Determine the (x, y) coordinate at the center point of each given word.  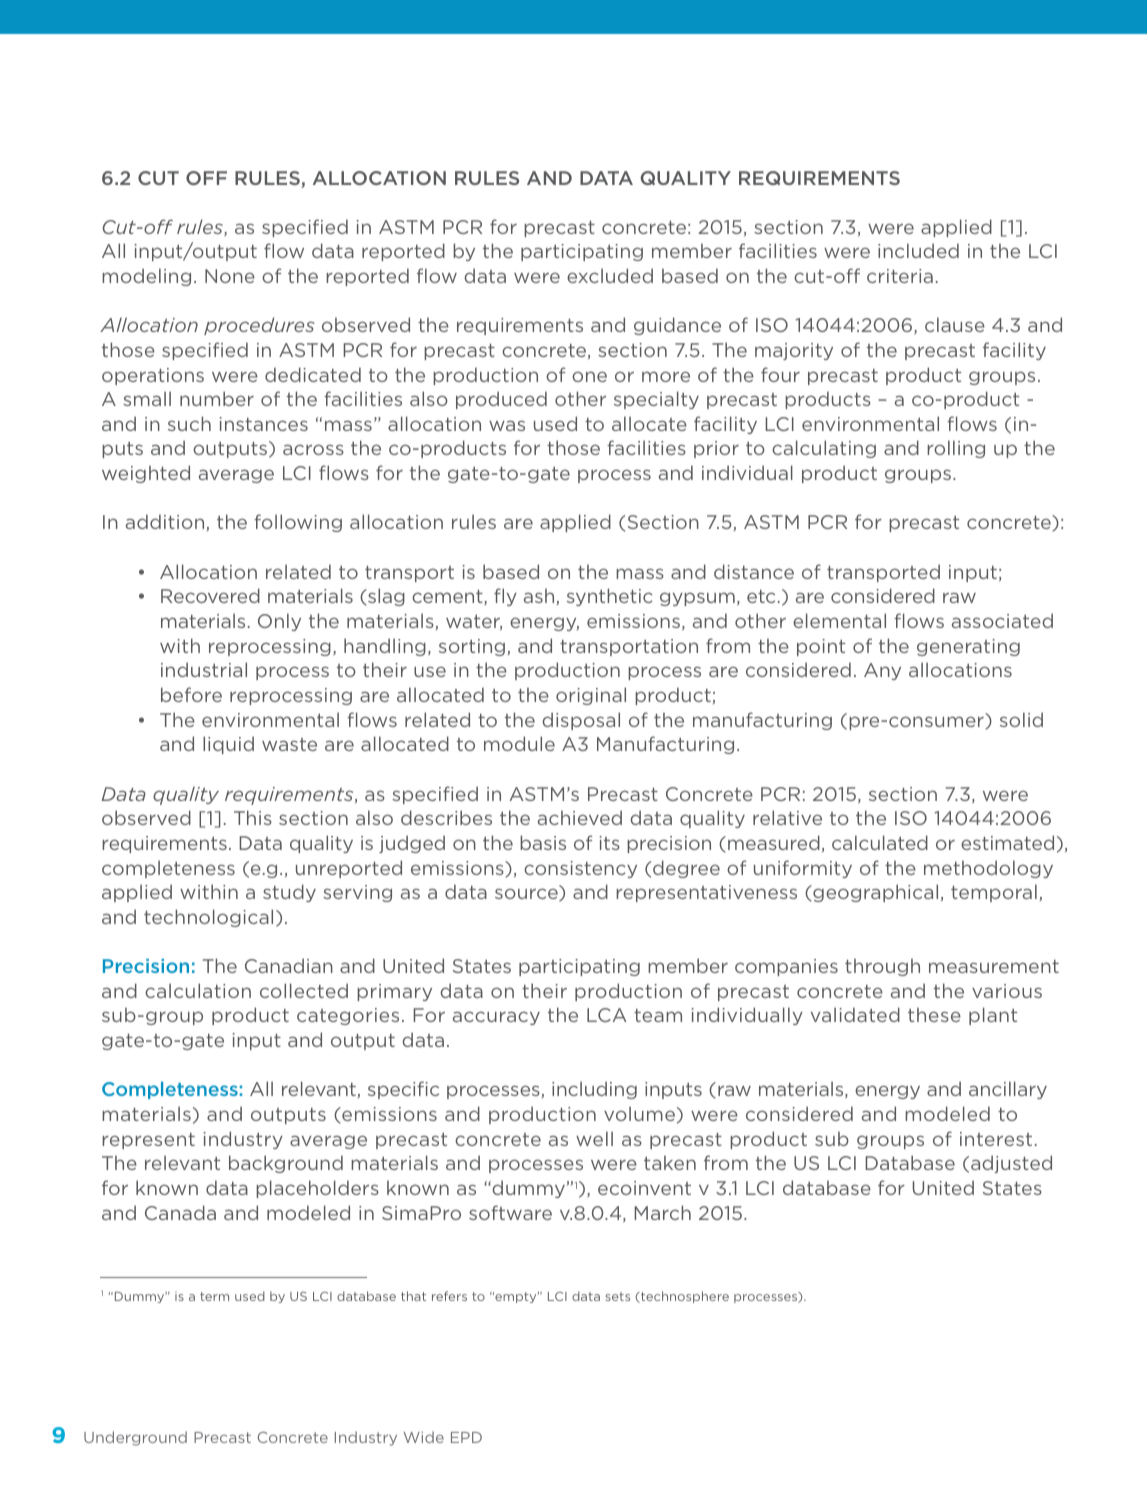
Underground (135, 1438)
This (253, 817)
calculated (880, 842)
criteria (900, 276)
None (230, 276)
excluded (610, 275)
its (610, 843)
